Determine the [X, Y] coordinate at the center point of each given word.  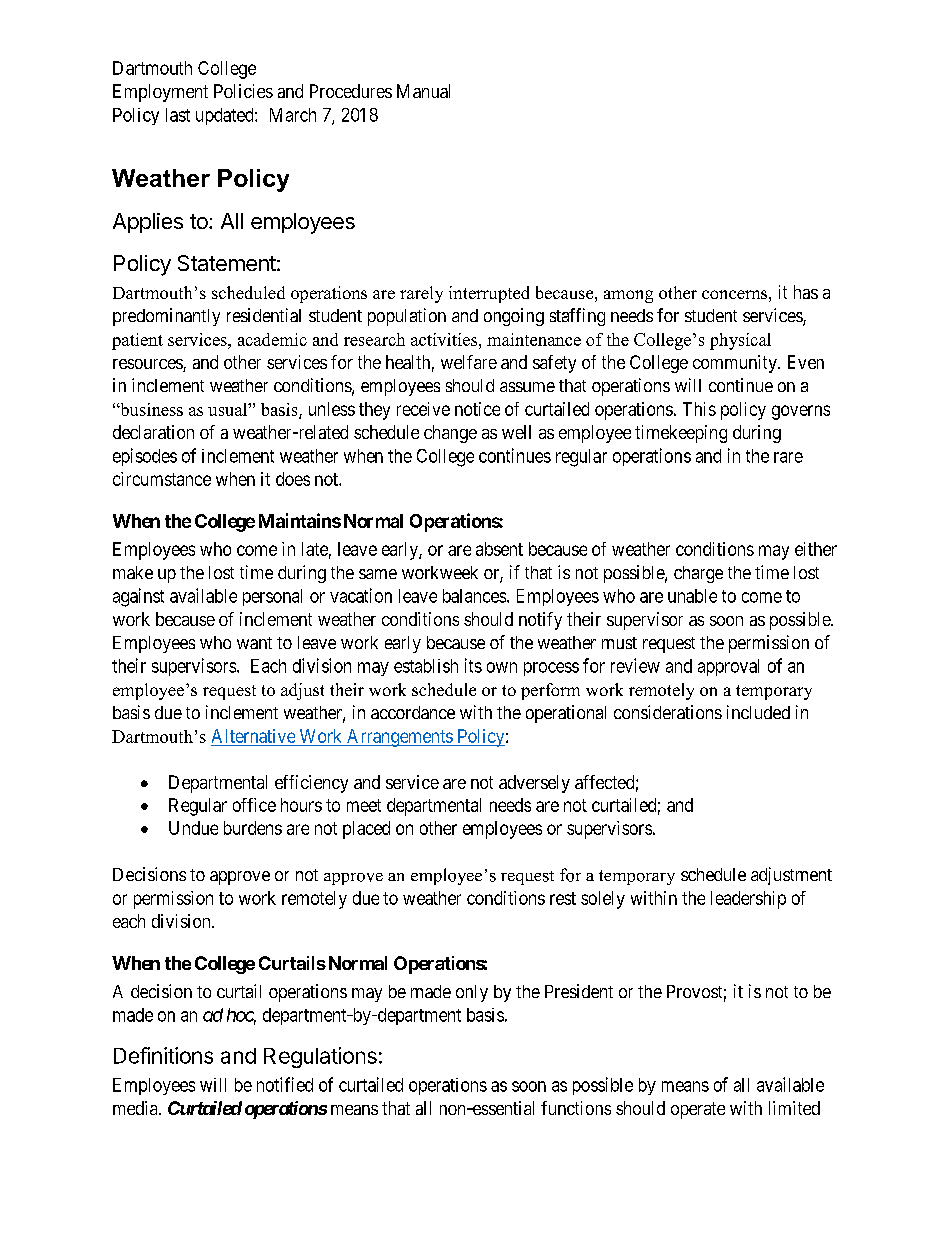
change [450, 434]
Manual [423, 91]
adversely [534, 784]
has [806, 292]
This [699, 409]
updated [226, 116]
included [758, 712]
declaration [153, 432]
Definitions [163, 1055]
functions [576, 1108]
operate [698, 1110]
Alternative [253, 736]
